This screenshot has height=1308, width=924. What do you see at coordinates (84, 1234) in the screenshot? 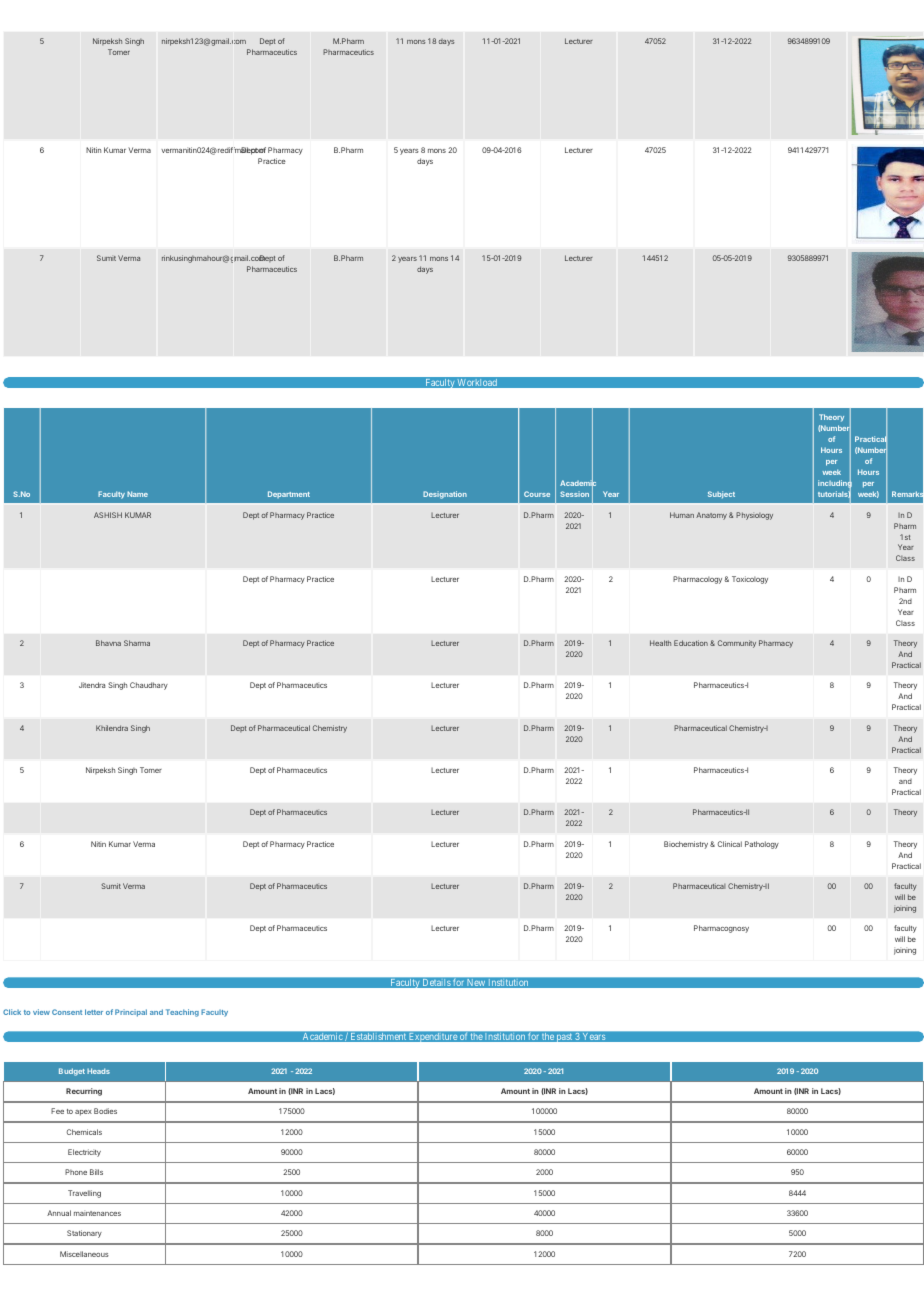
I see `Stationary` at bounding box center [84, 1234].
